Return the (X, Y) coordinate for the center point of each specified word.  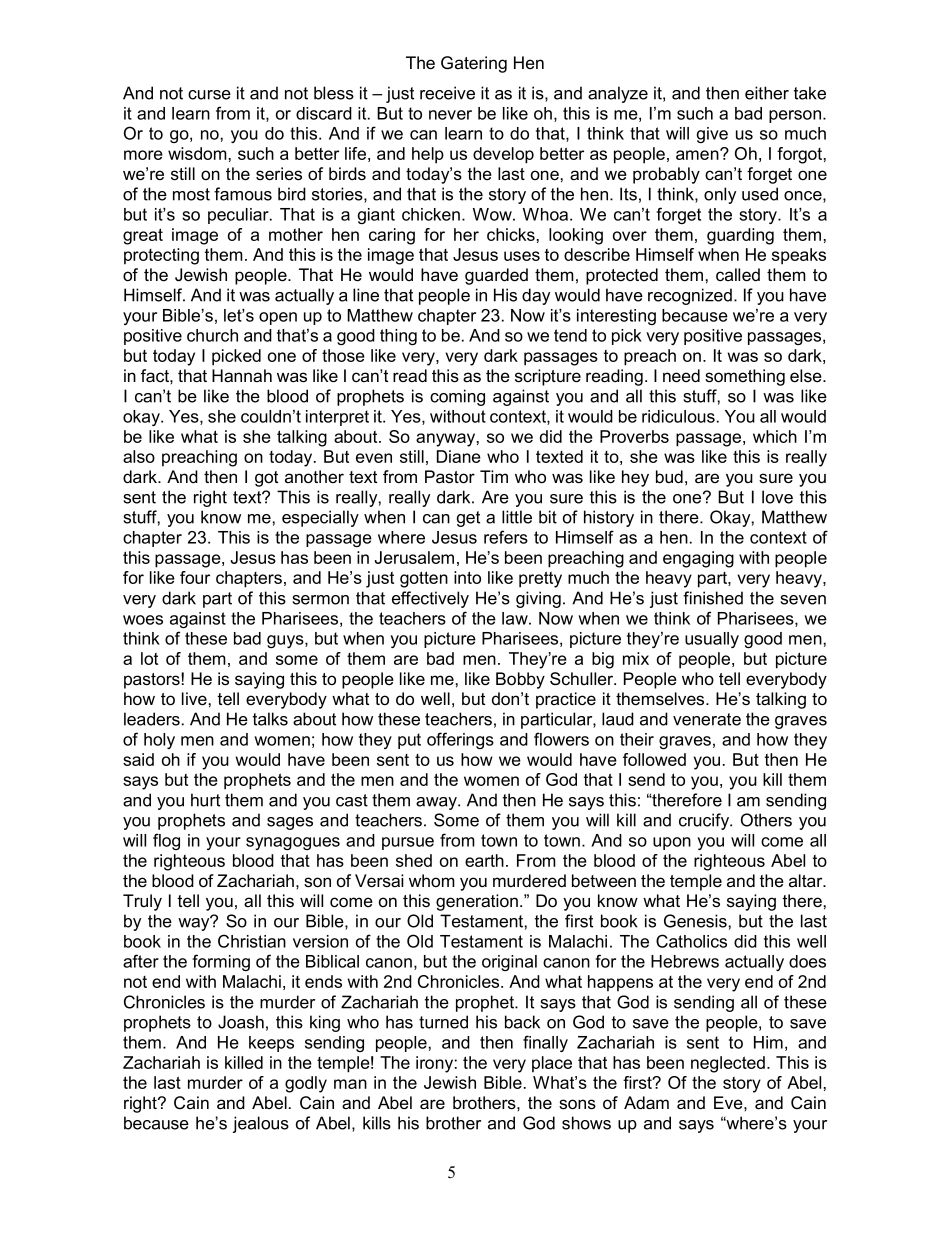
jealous (261, 1124)
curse (209, 95)
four (195, 577)
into (467, 577)
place (552, 1064)
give (712, 135)
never (450, 115)
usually (712, 640)
